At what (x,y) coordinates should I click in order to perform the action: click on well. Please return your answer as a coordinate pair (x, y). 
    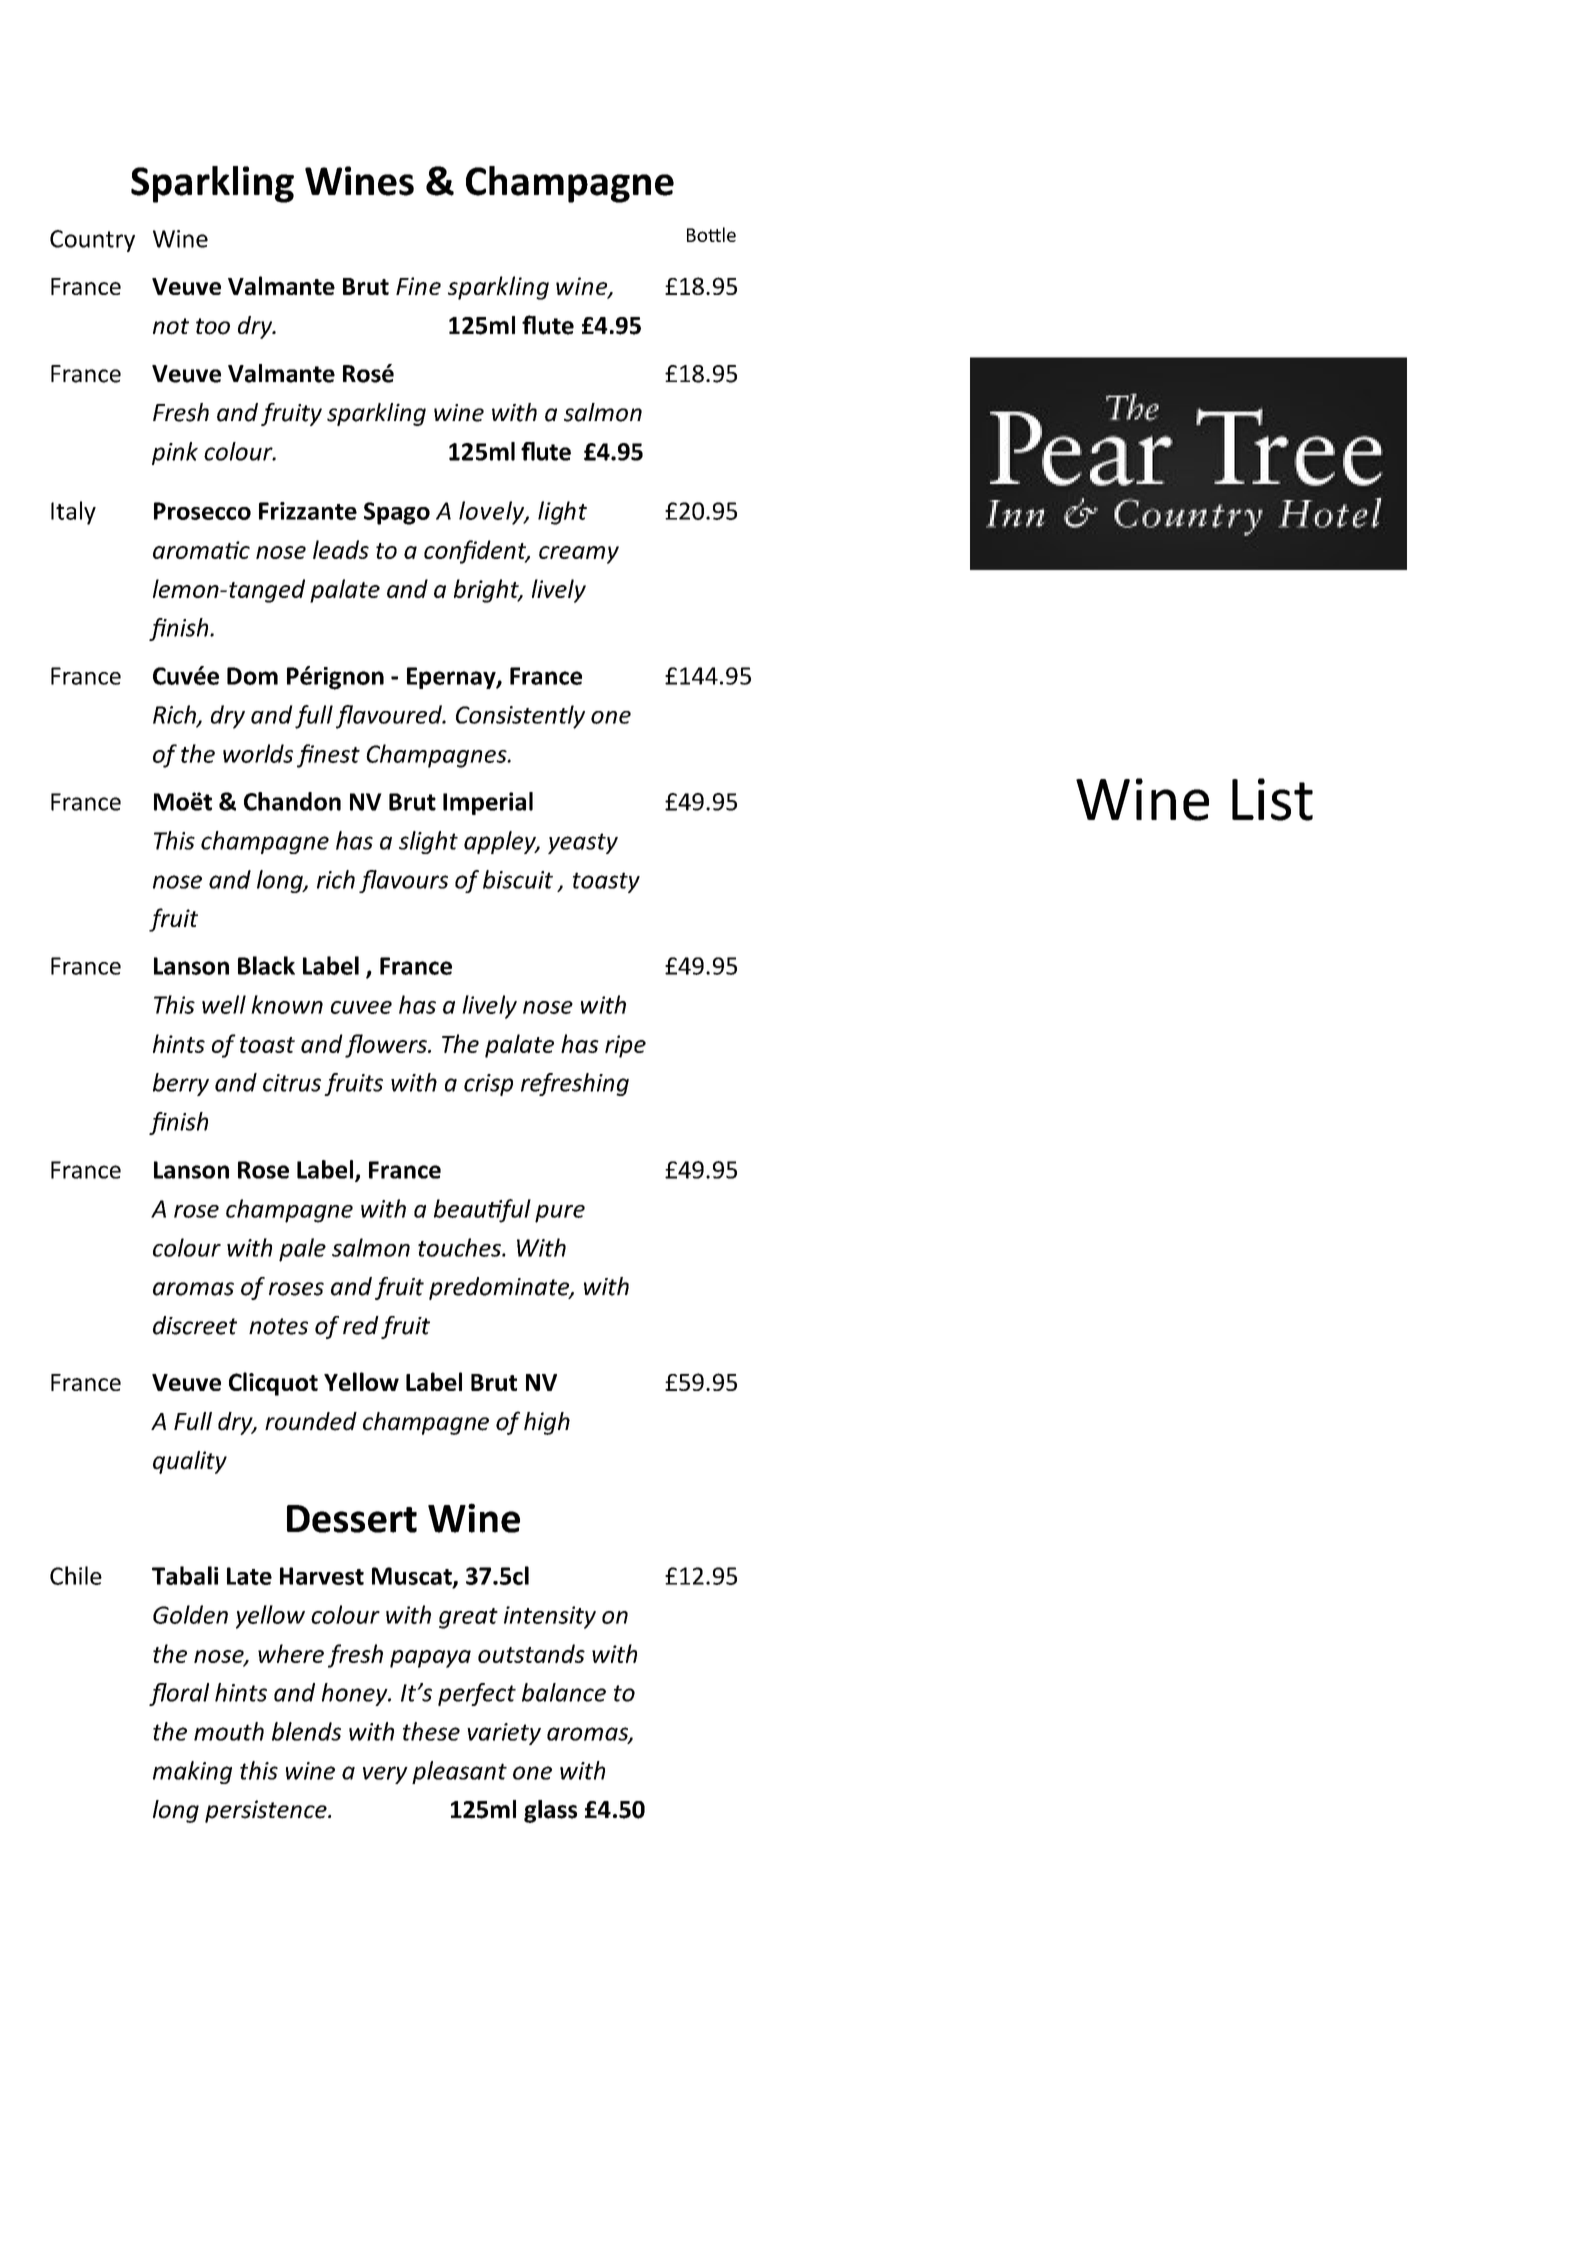
    Looking at the image, I should click on (224, 1004).
